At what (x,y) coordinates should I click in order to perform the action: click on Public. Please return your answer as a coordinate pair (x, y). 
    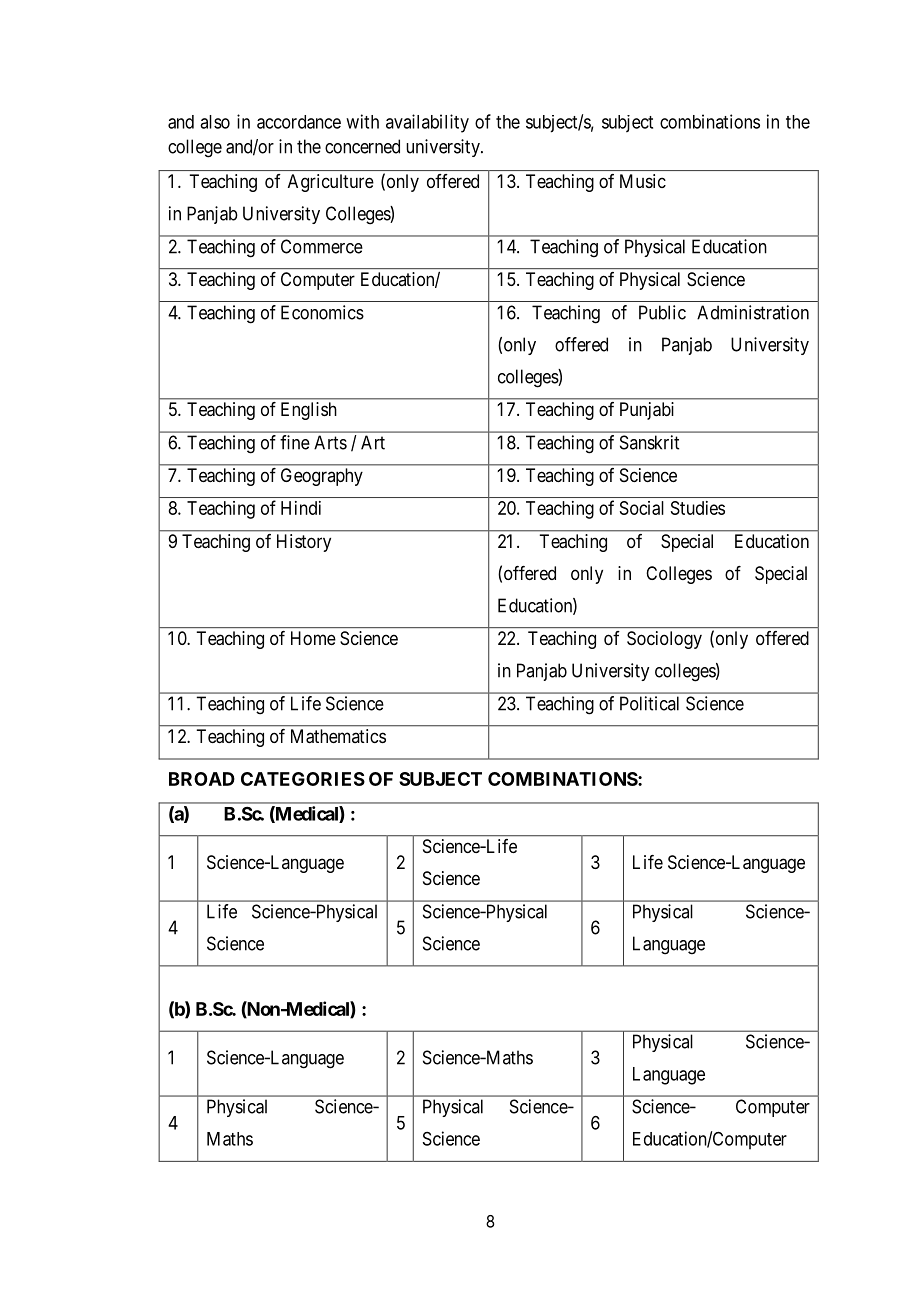
    Looking at the image, I should click on (662, 312).
